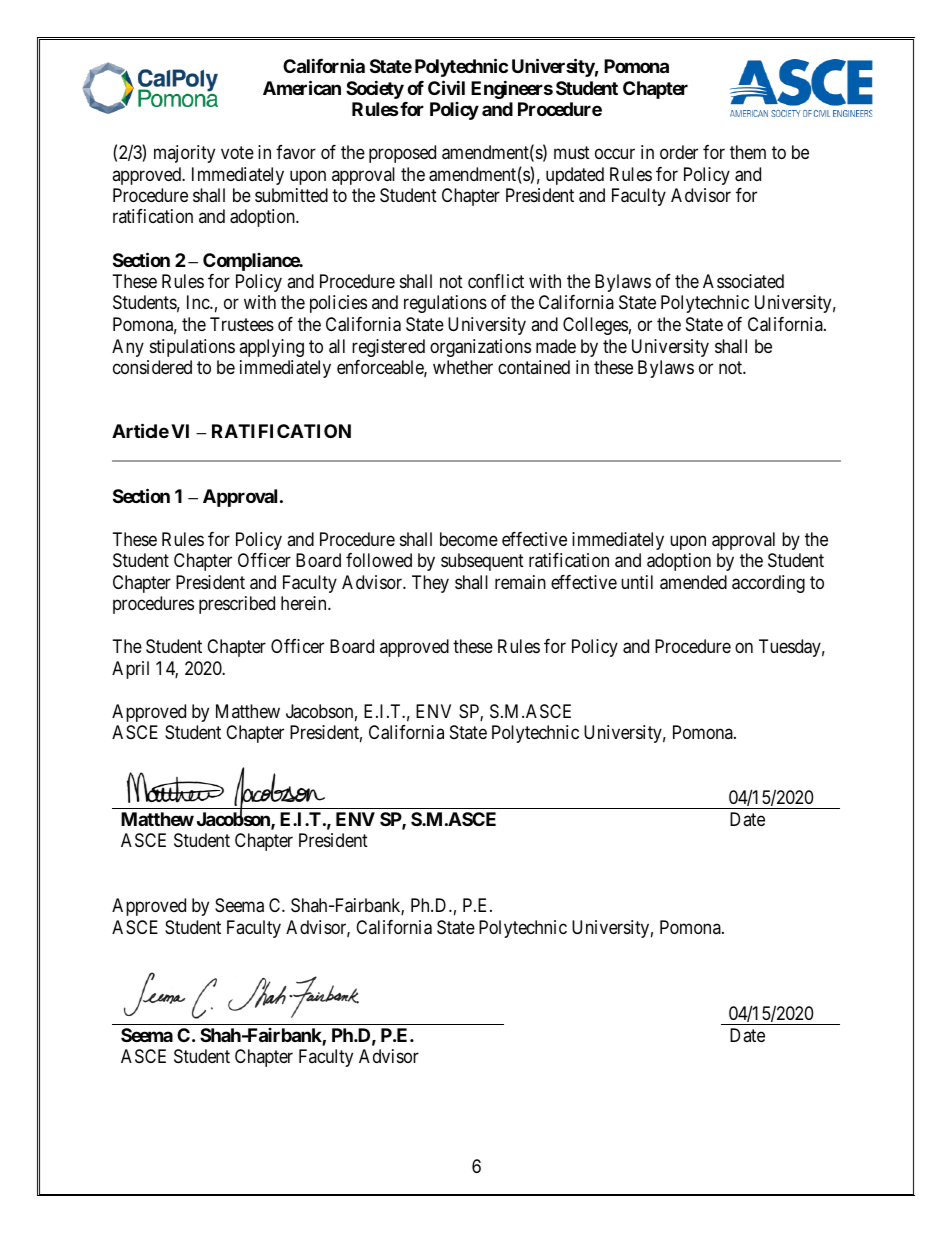 This screenshot has height=1233, width=952. What do you see at coordinates (637, 582) in the screenshot?
I see `until` at bounding box center [637, 582].
